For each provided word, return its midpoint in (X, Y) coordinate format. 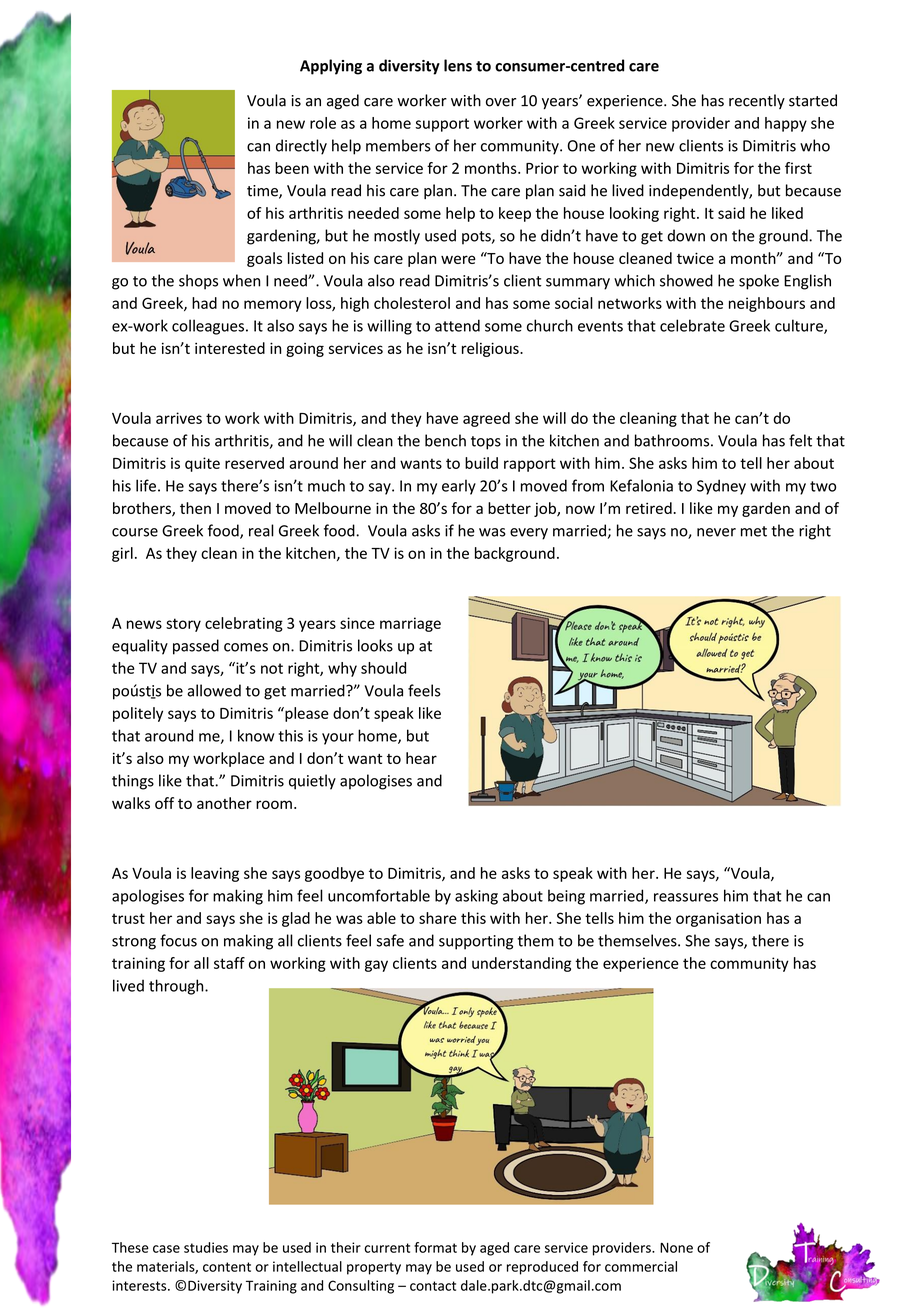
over (501, 102)
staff (229, 963)
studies (206, 1247)
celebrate (692, 325)
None (676, 1248)
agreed (486, 419)
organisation (718, 919)
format (435, 1247)
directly (301, 147)
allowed (214, 690)
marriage (410, 624)
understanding (521, 964)
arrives (179, 418)
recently (757, 101)
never (716, 532)
